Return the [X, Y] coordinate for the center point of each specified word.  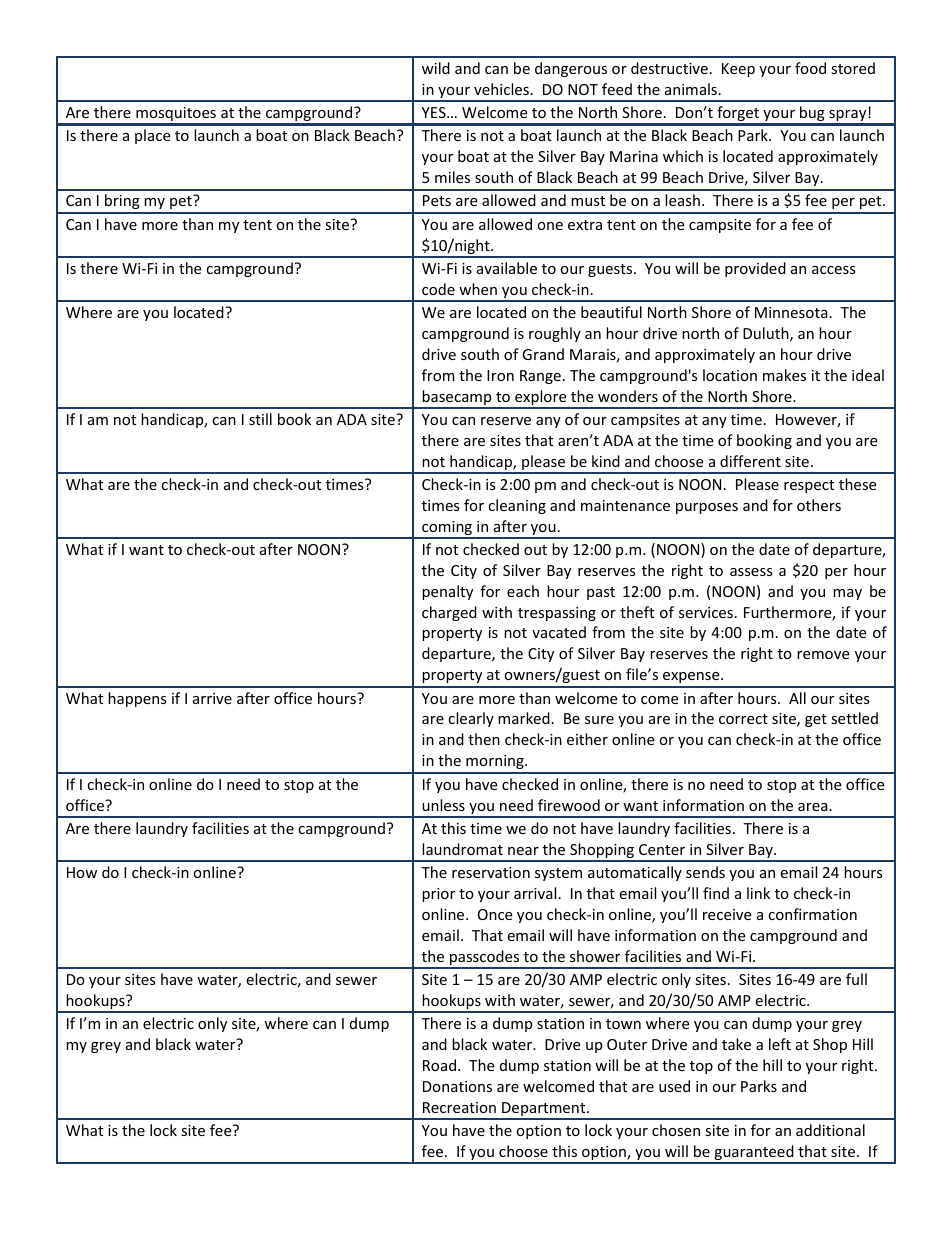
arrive [212, 698]
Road [439, 1065]
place [152, 136]
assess [751, 572]
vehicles [501, 89]
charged [449, 613]
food [810, 68]
